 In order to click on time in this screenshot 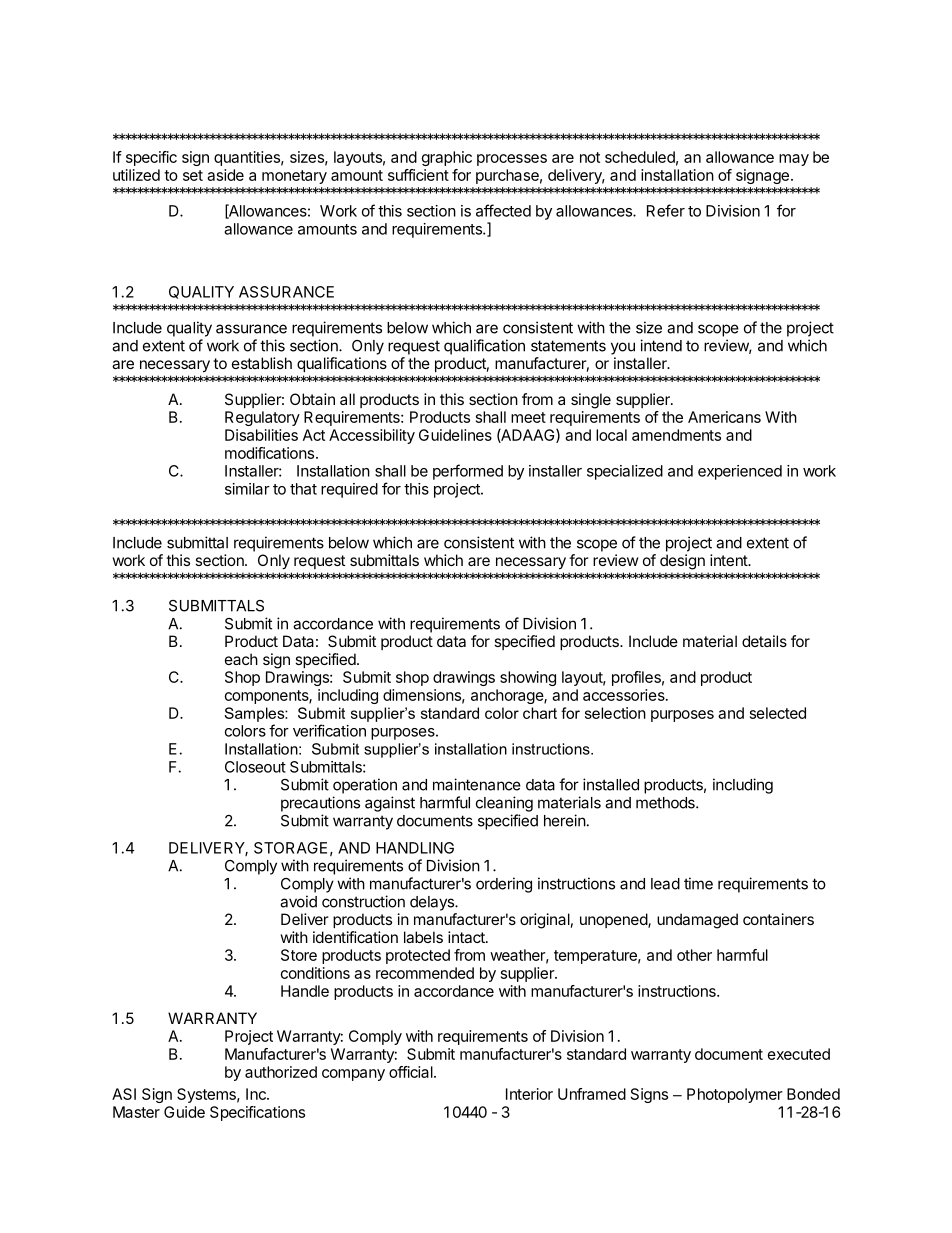, I will do `click(698, 883)`.
